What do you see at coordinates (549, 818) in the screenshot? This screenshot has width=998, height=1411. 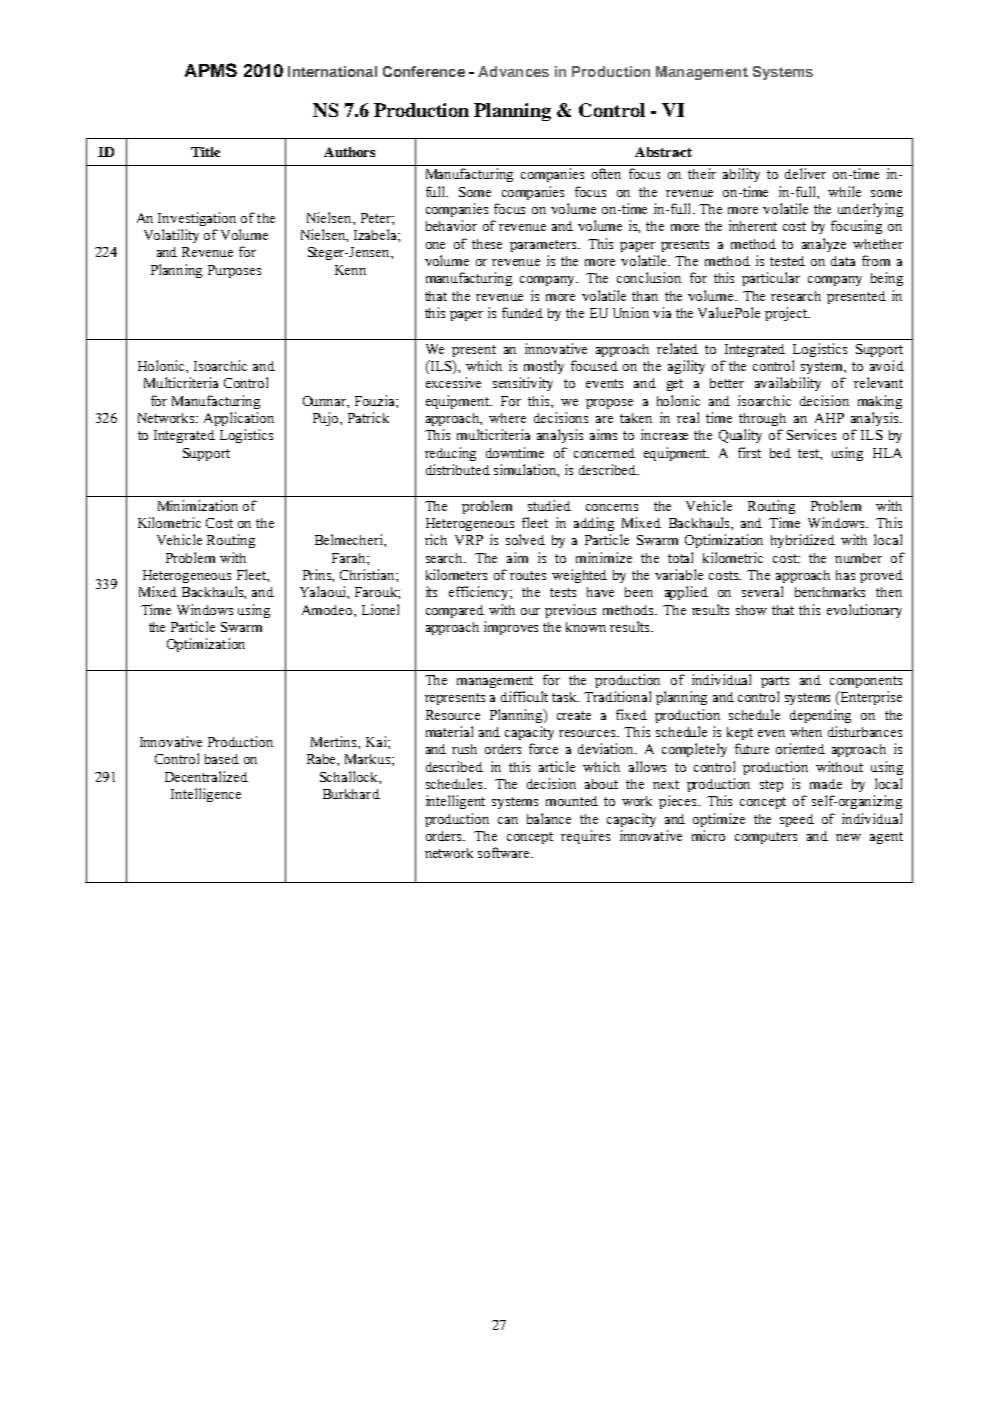 I see `balance` at bounding box center [549, 818].
